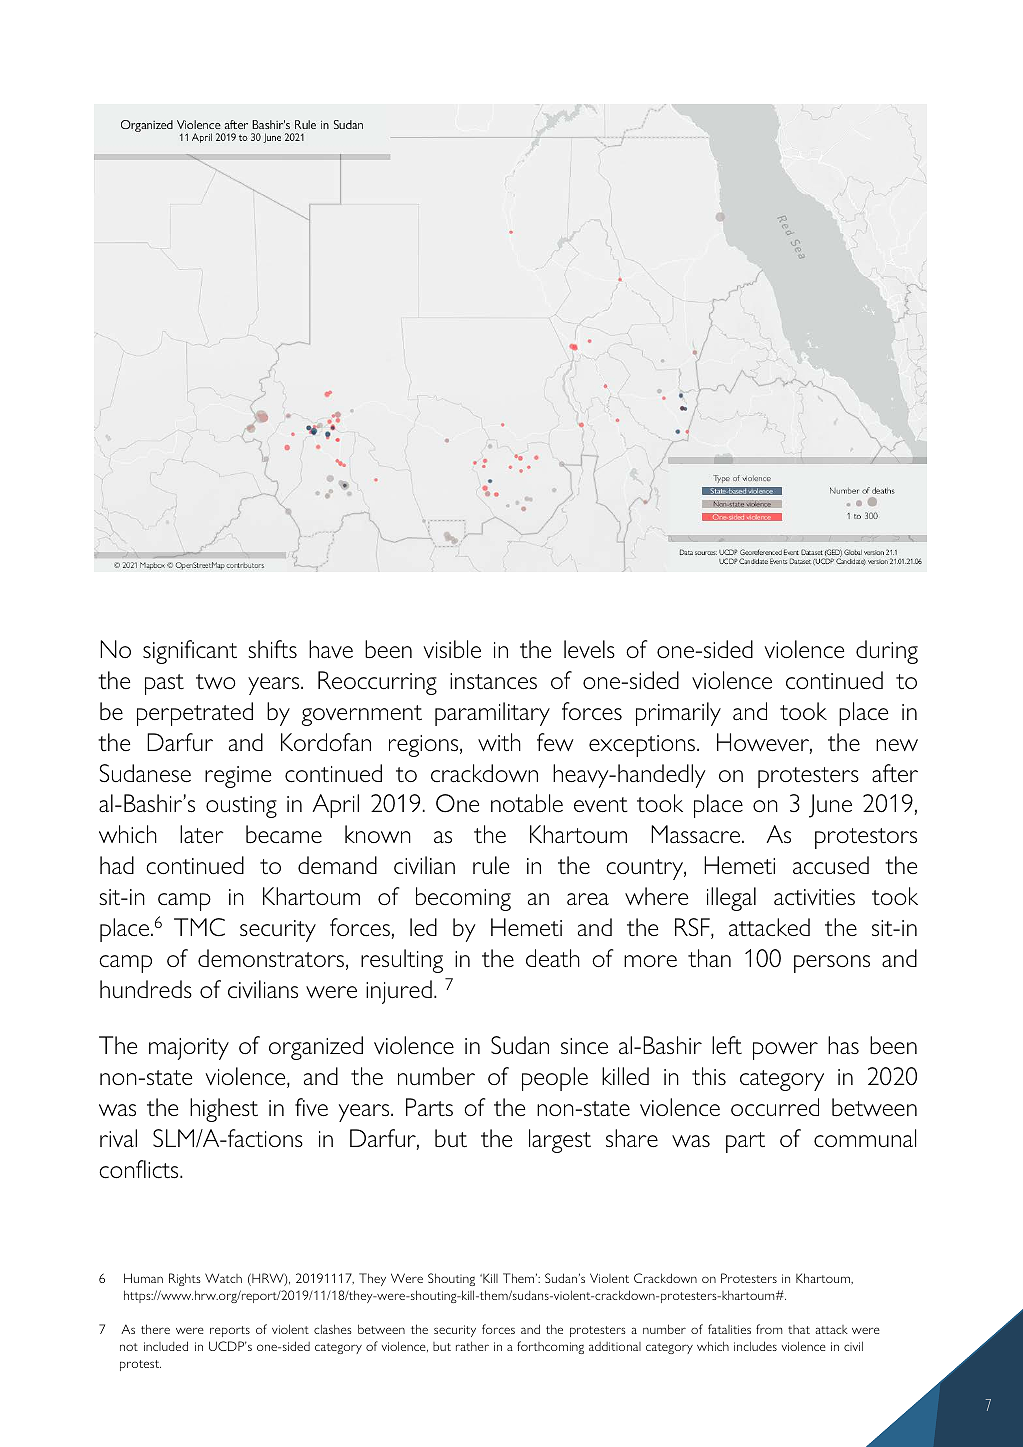  Describe the element at coordinates (224, 1110) in the screenshot. I see `highest` at that location.
